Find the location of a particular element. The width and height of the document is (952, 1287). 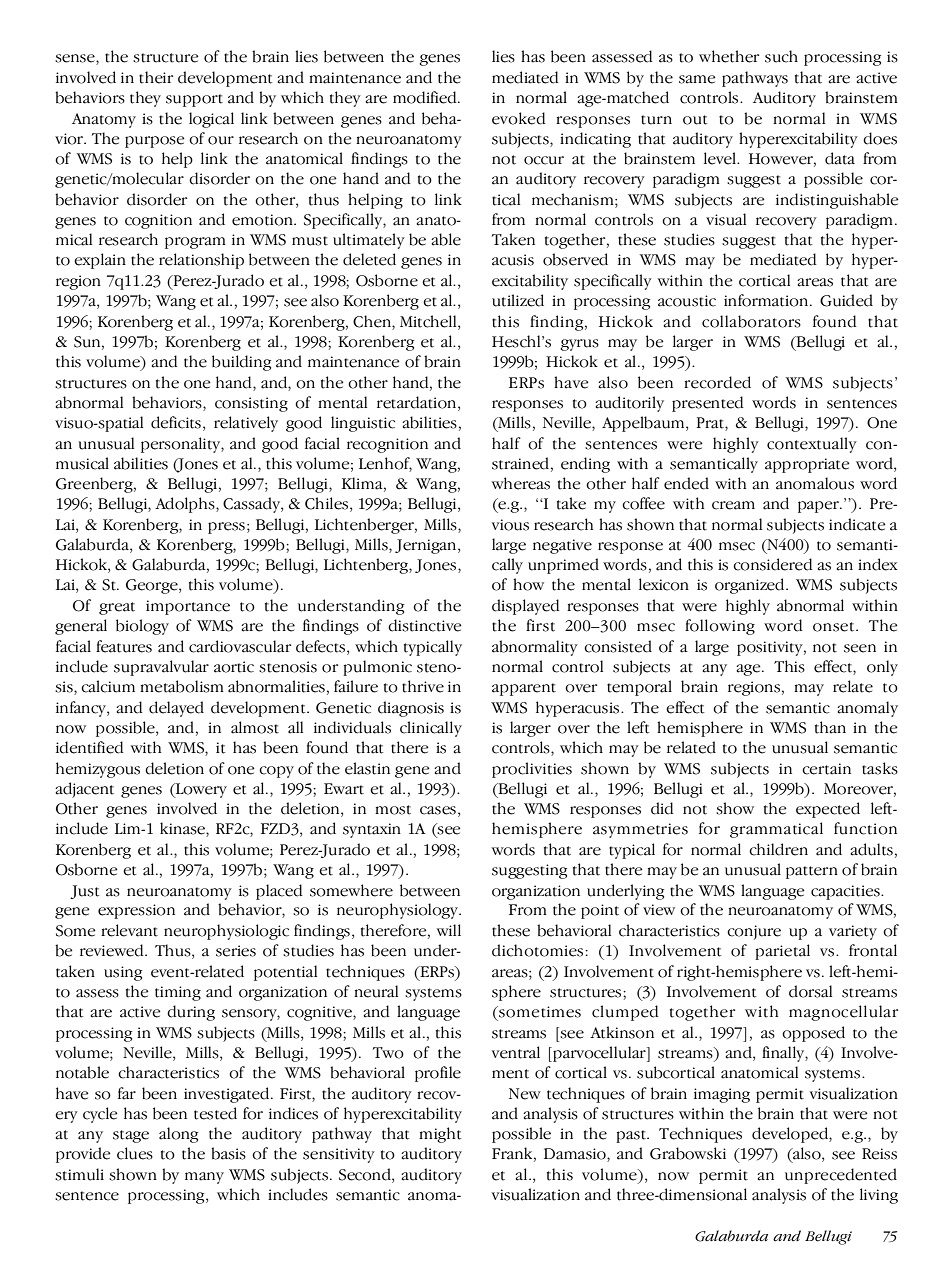

might is located at coordinates (440, 1135).
